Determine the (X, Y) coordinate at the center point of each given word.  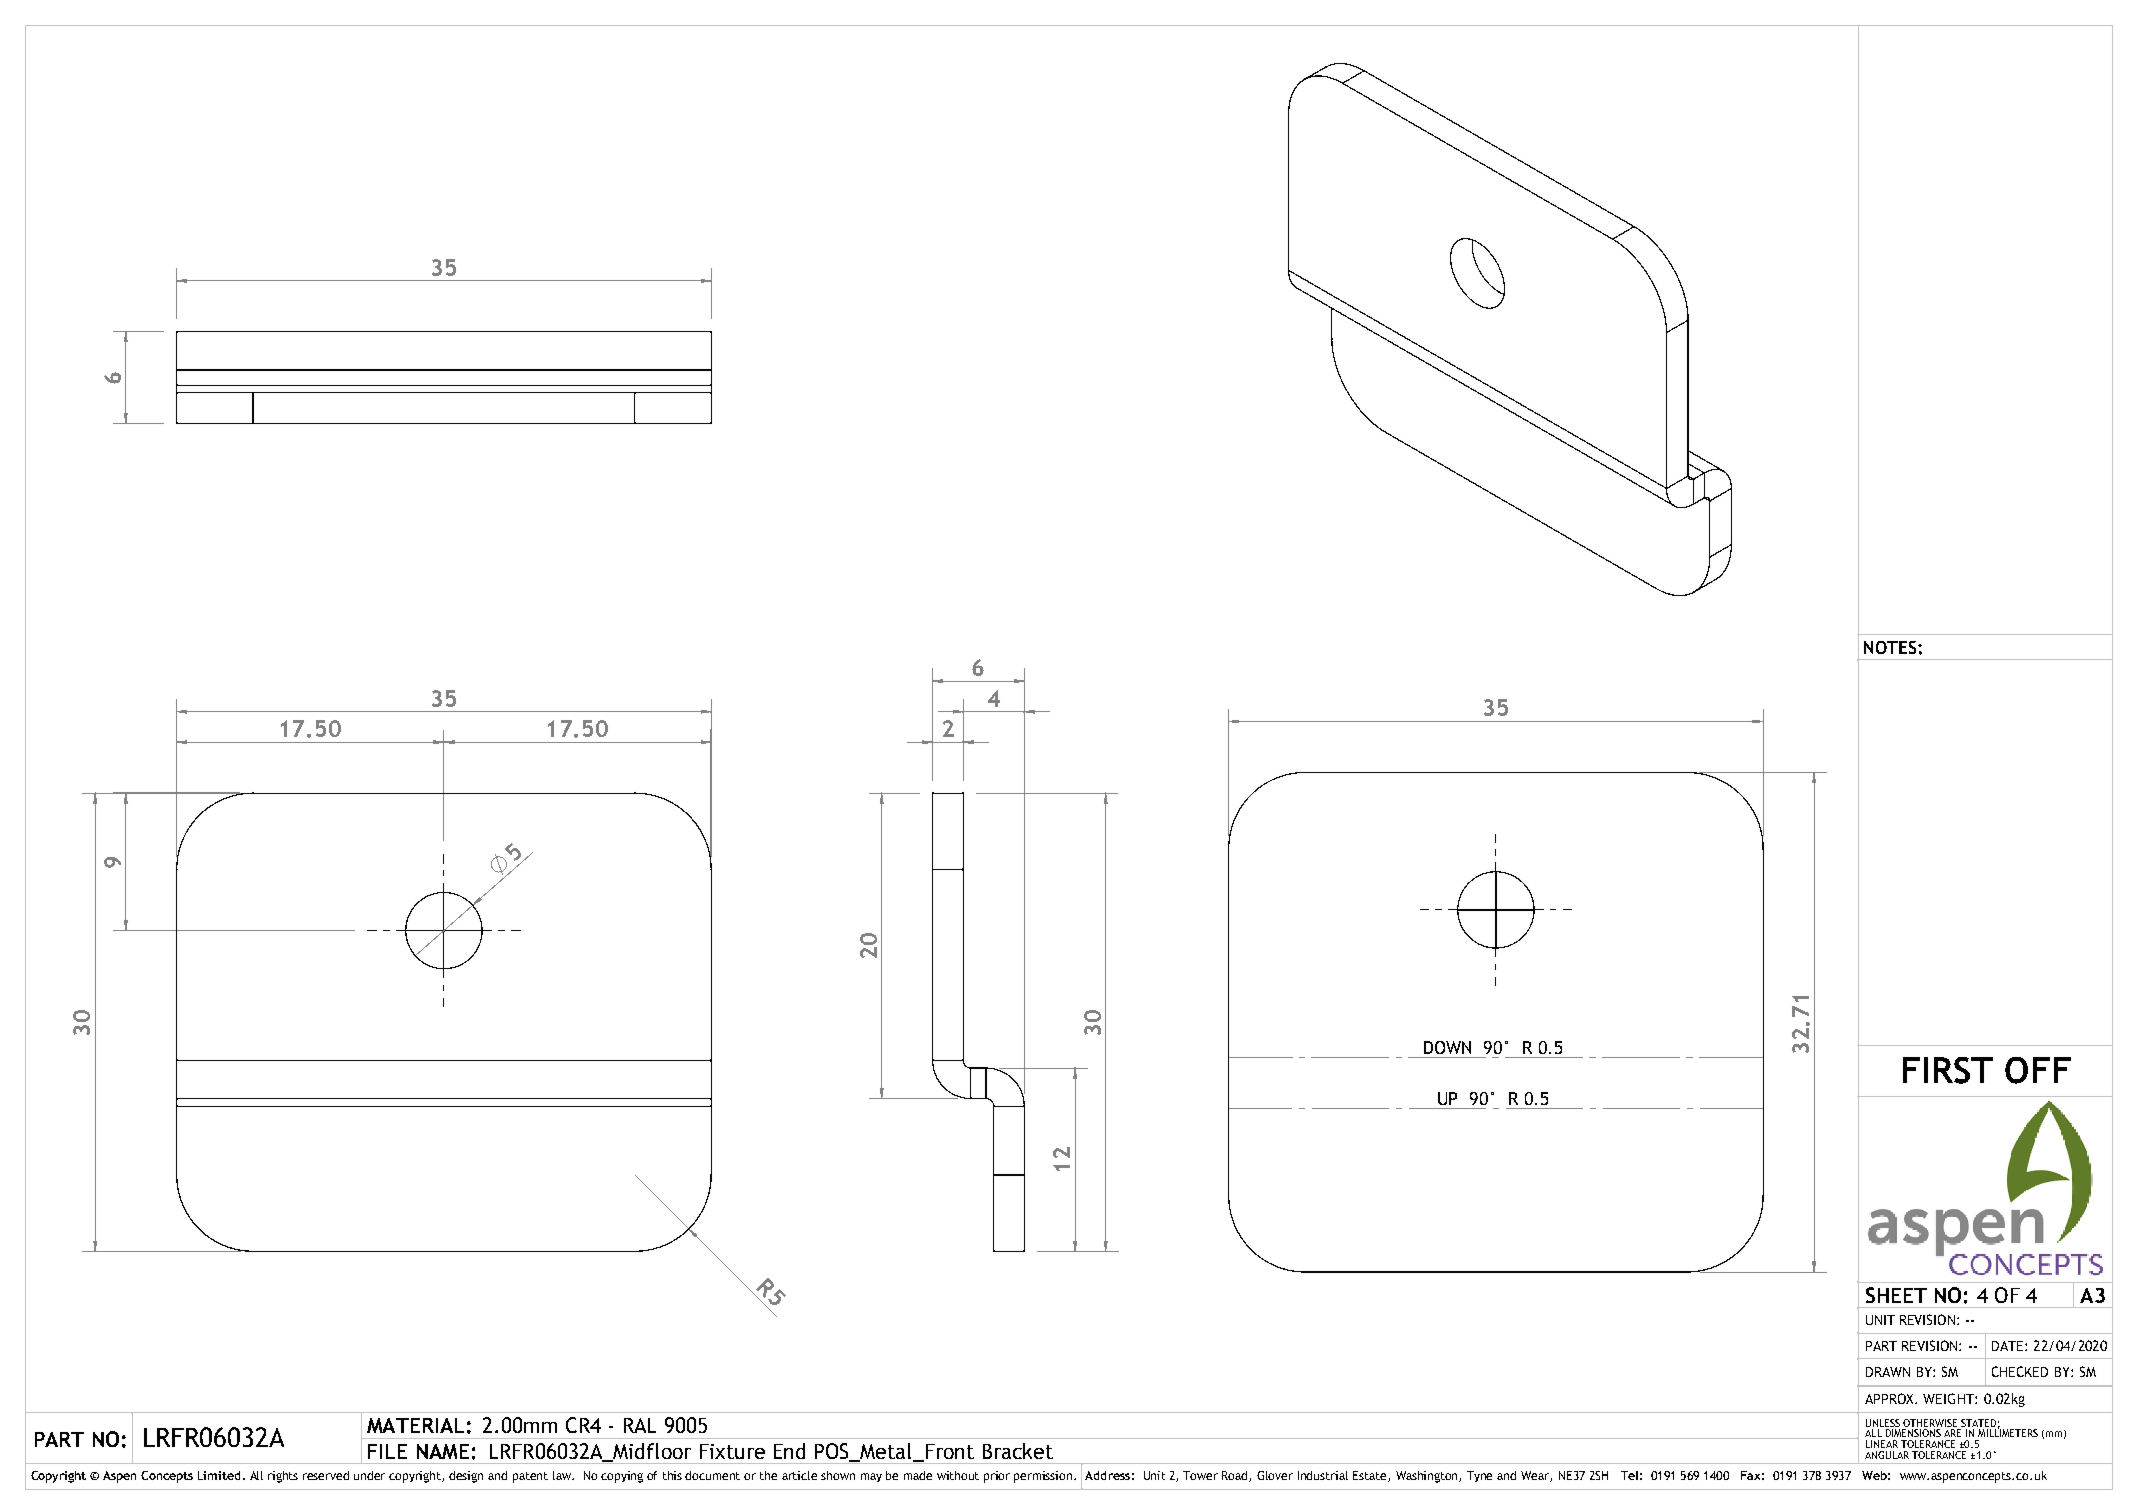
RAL (640, 1425)
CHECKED (2020, 1371)
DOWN (1447, 1047)
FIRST (1948, 1070)
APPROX (1891, 1398)
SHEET (1896, 1295)
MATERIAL (415, 1425)
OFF (2038, 1070)
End (789, 1451)
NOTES (1891, 647)
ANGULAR (1887, 1455)
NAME (443, 1451)
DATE (2009, 1346)
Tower (1200, 1475)
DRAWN (1888, 1372)
